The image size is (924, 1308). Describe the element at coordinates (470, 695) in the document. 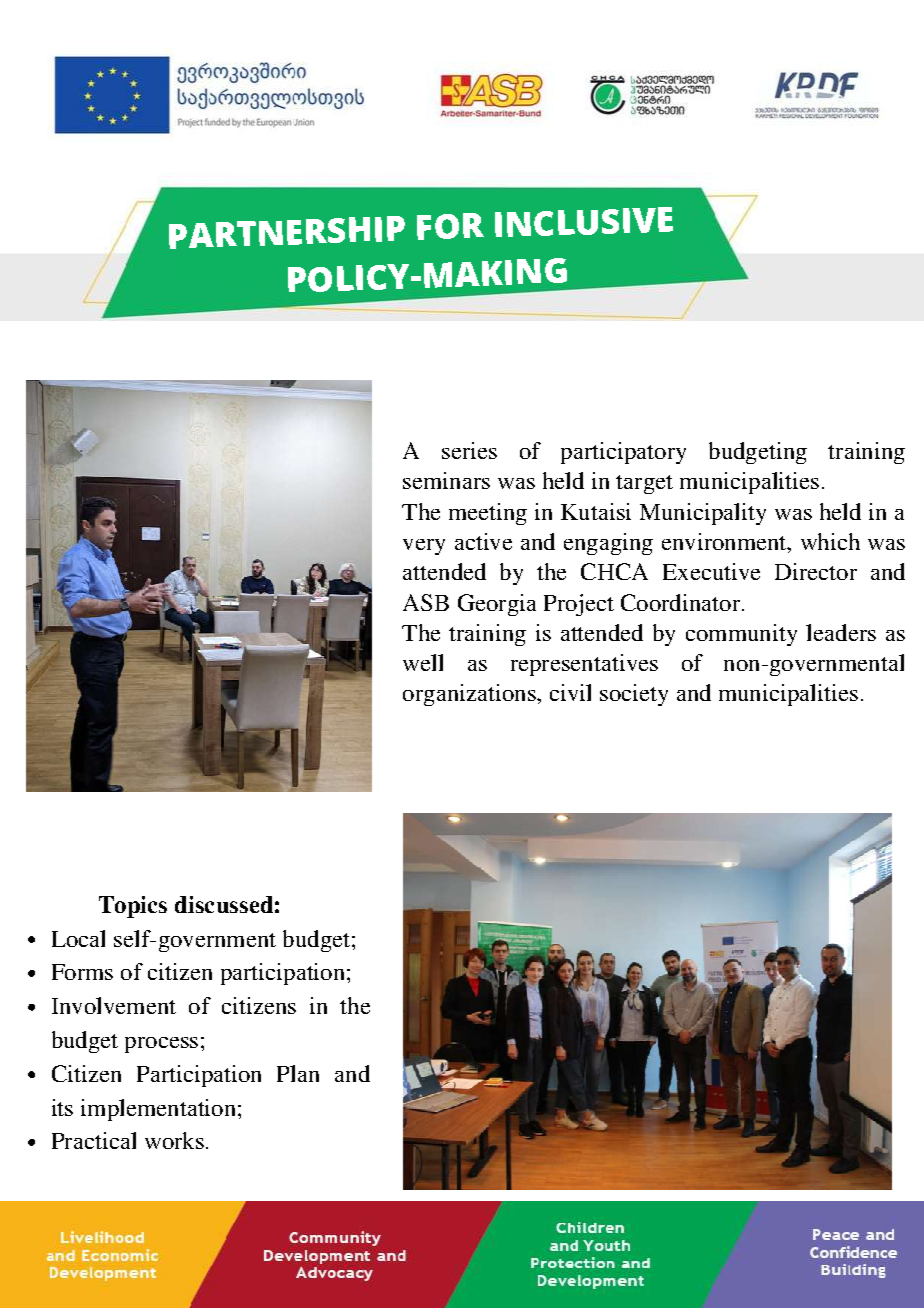

I see `organizations` at that location.
